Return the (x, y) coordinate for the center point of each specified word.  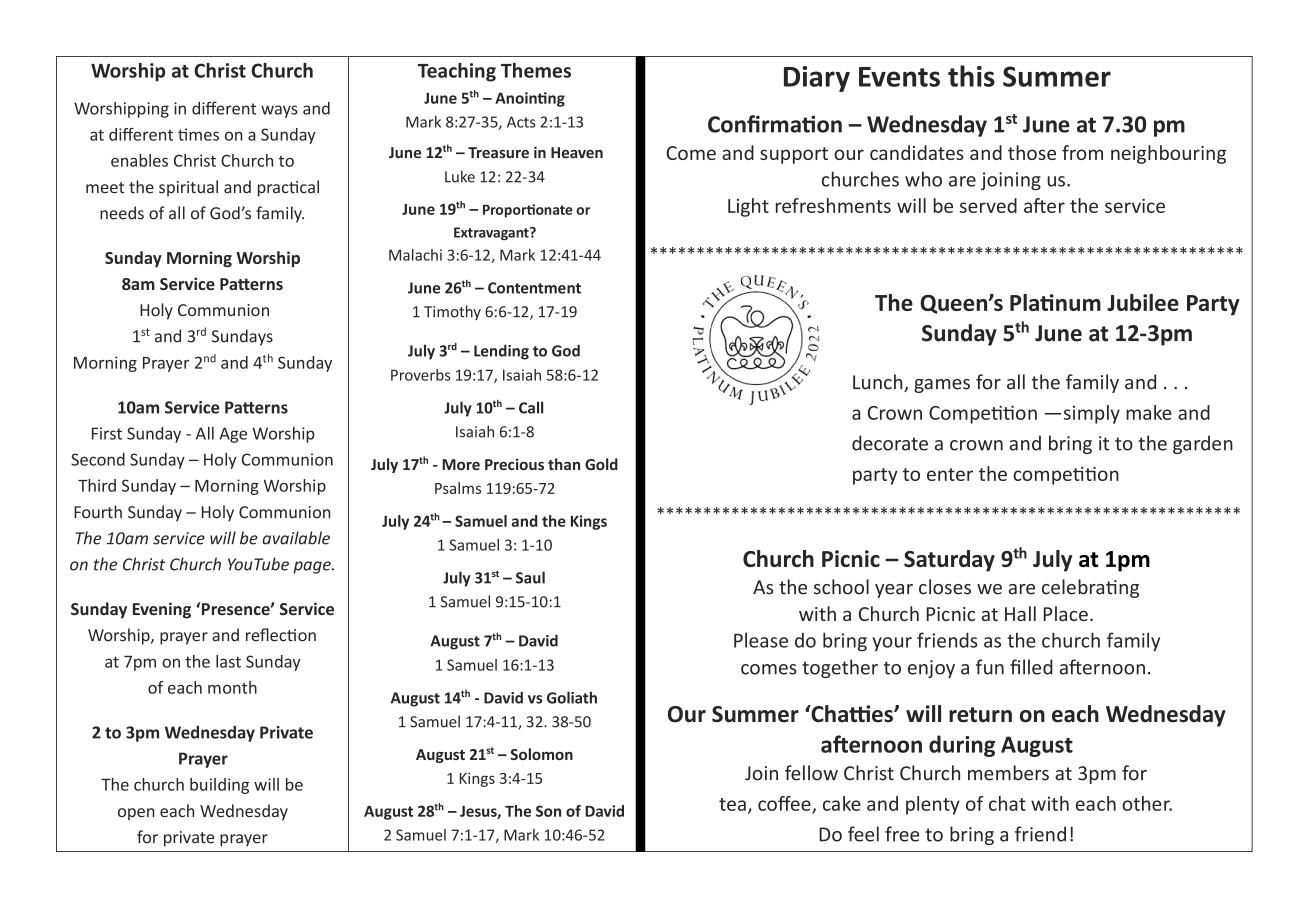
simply (1092, 414)
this (971, 76)
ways (279, 111)
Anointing (530, 99)
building (219, 786)
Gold (601, 464)
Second (98, 459)
